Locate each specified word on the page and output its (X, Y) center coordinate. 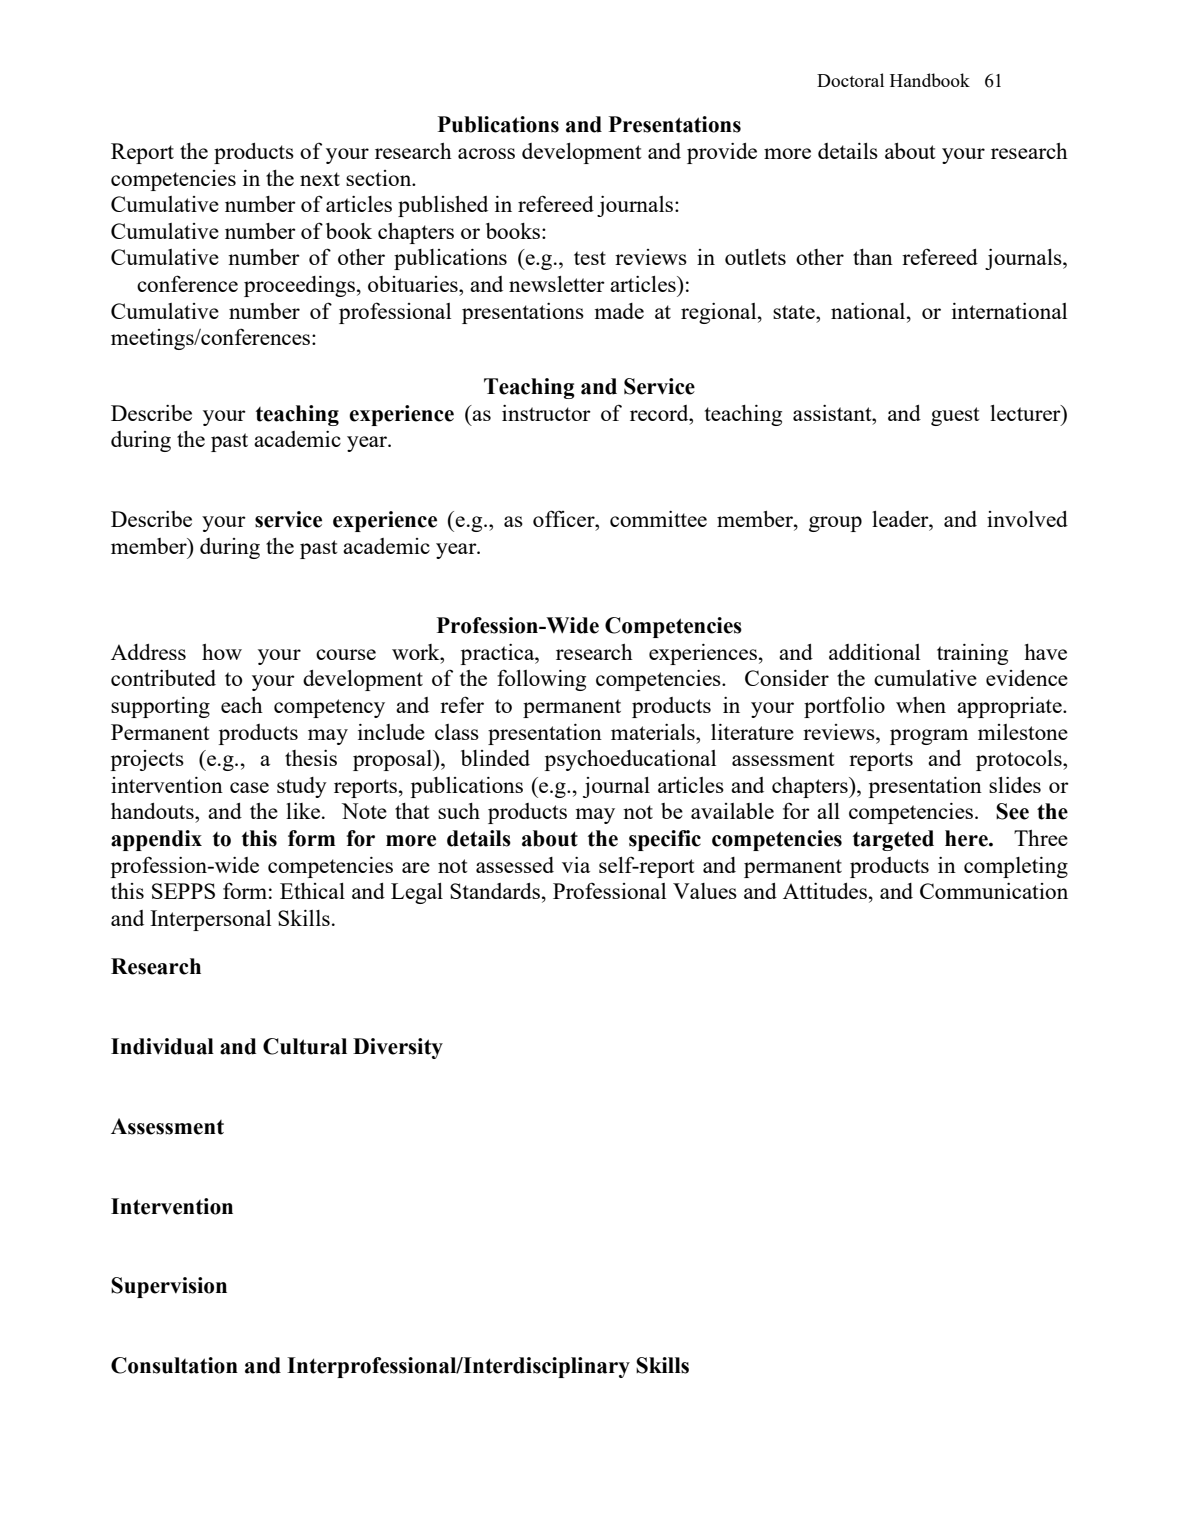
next (320, 179)
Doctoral (850, 80)
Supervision (169, 1287)
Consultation (174, 1365)
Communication (994, 891)
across (486, 153)
